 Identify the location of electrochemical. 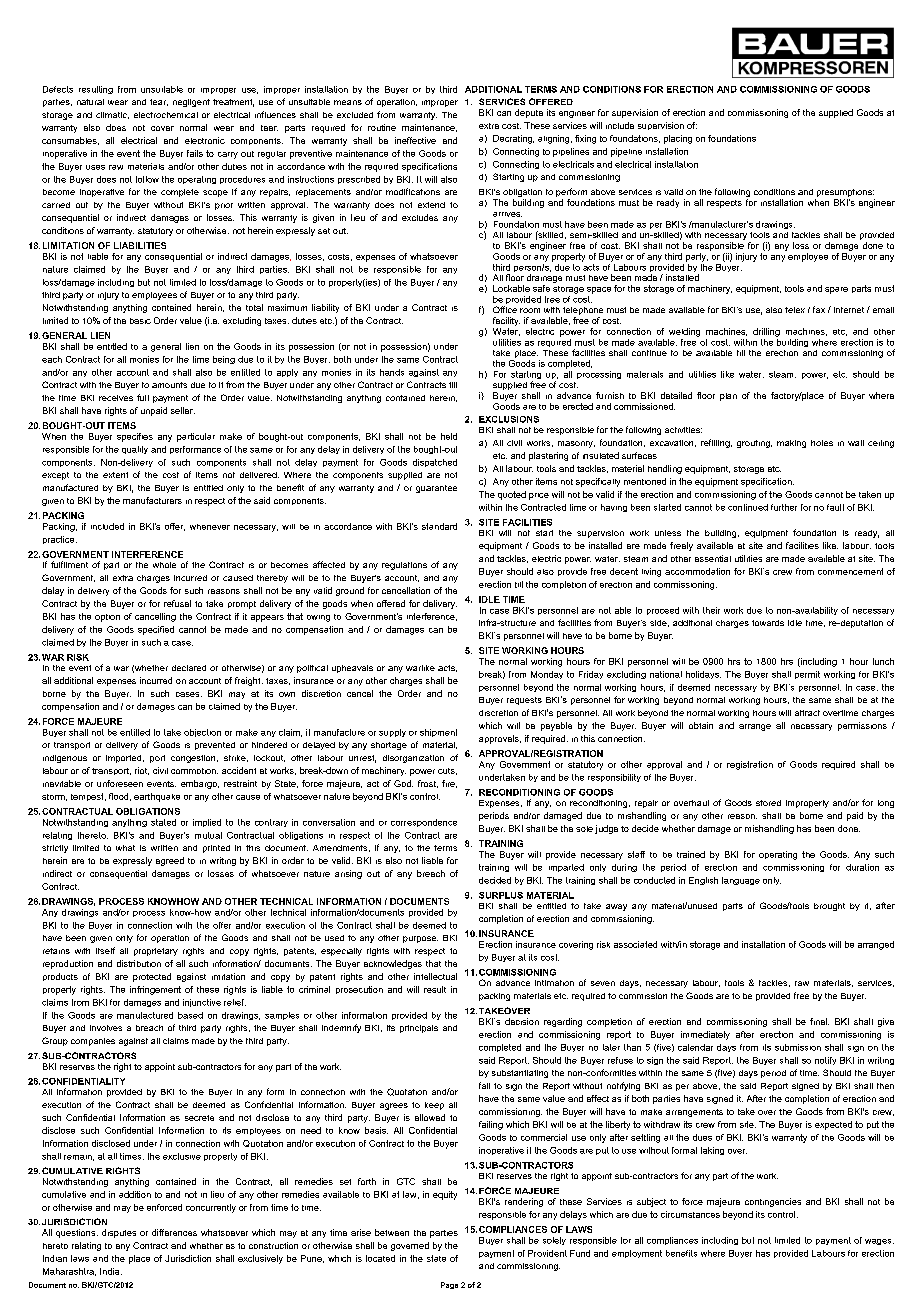
(166, 115).
